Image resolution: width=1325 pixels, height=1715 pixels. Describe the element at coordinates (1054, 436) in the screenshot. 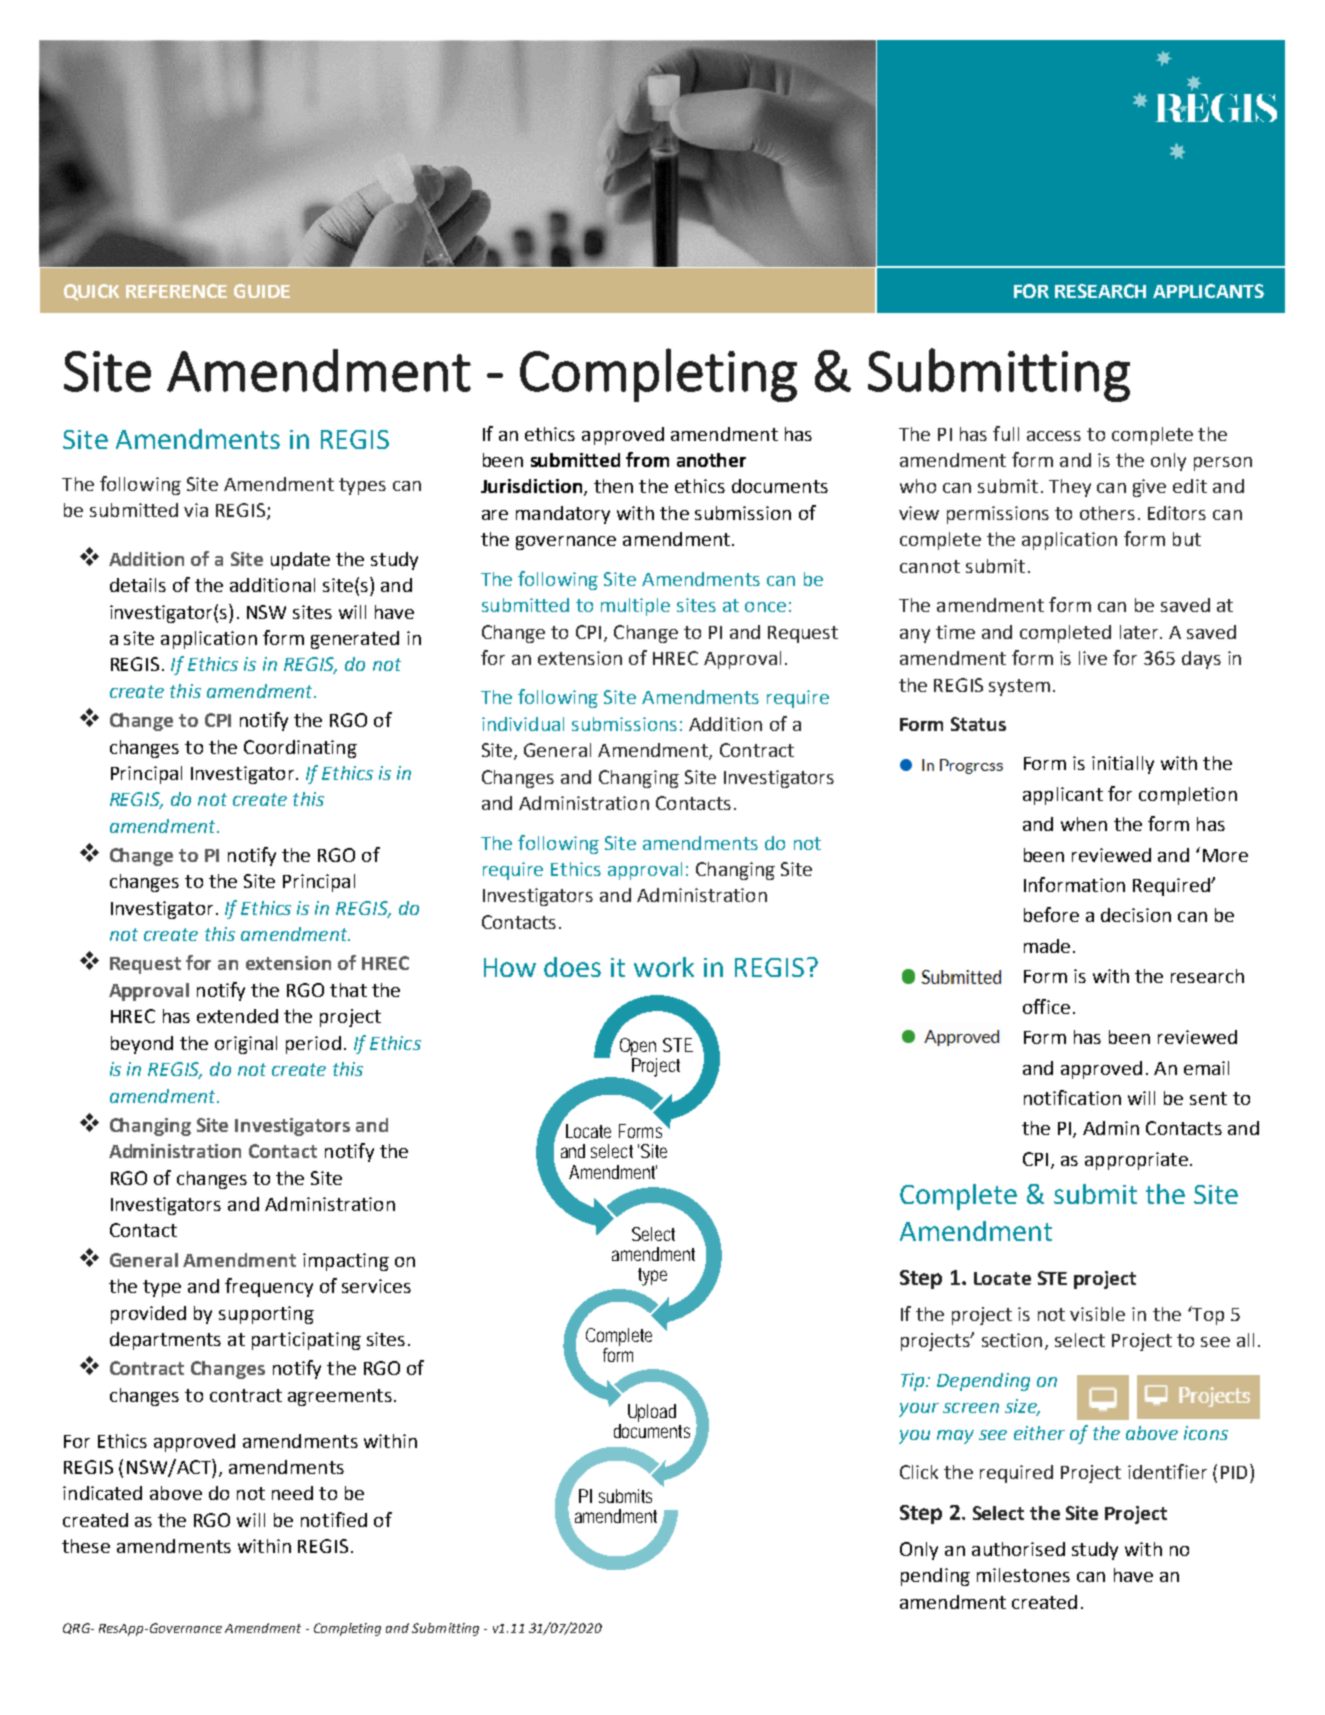

I see `access` at that location.
